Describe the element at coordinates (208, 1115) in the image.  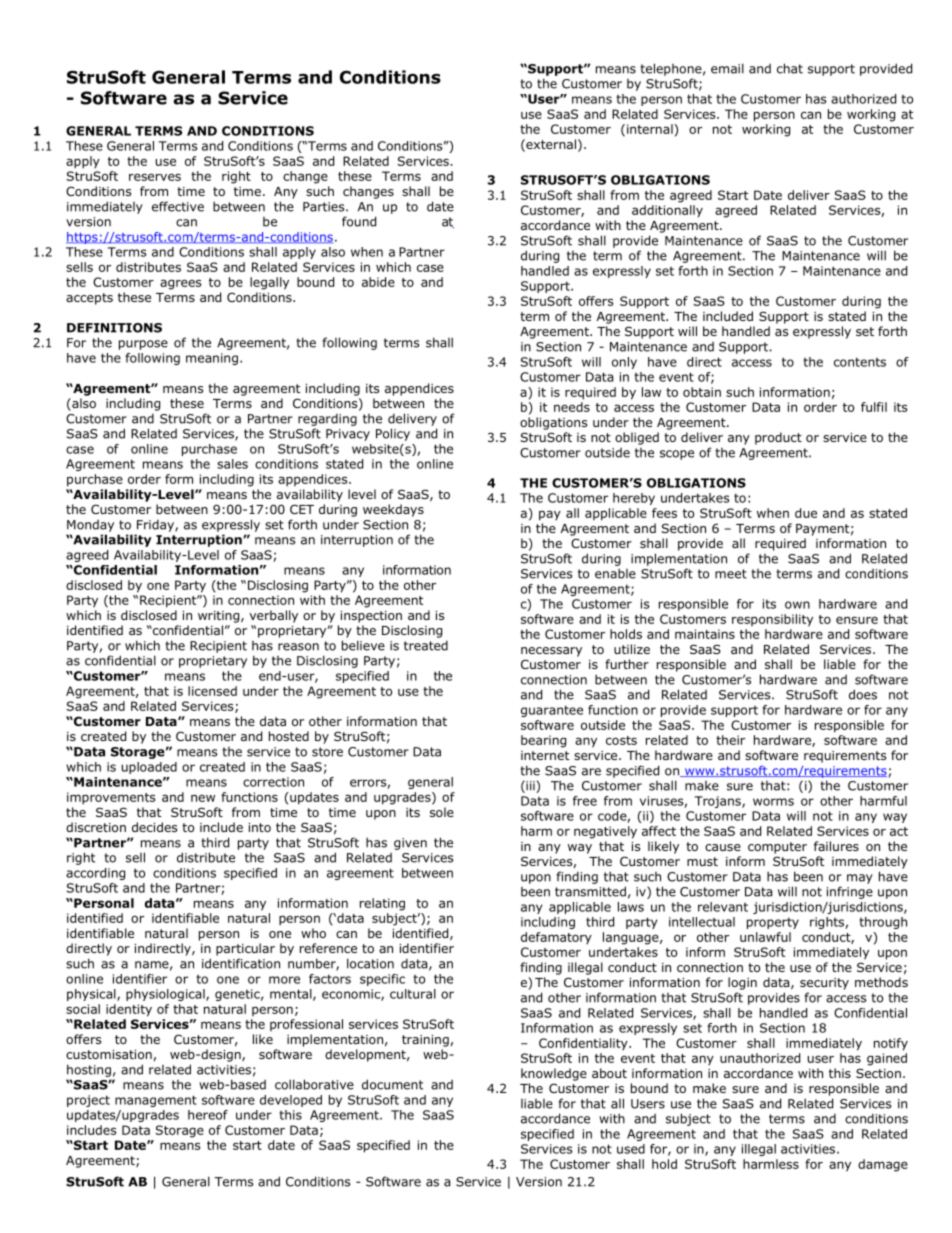
I see `hereof` at that location.
